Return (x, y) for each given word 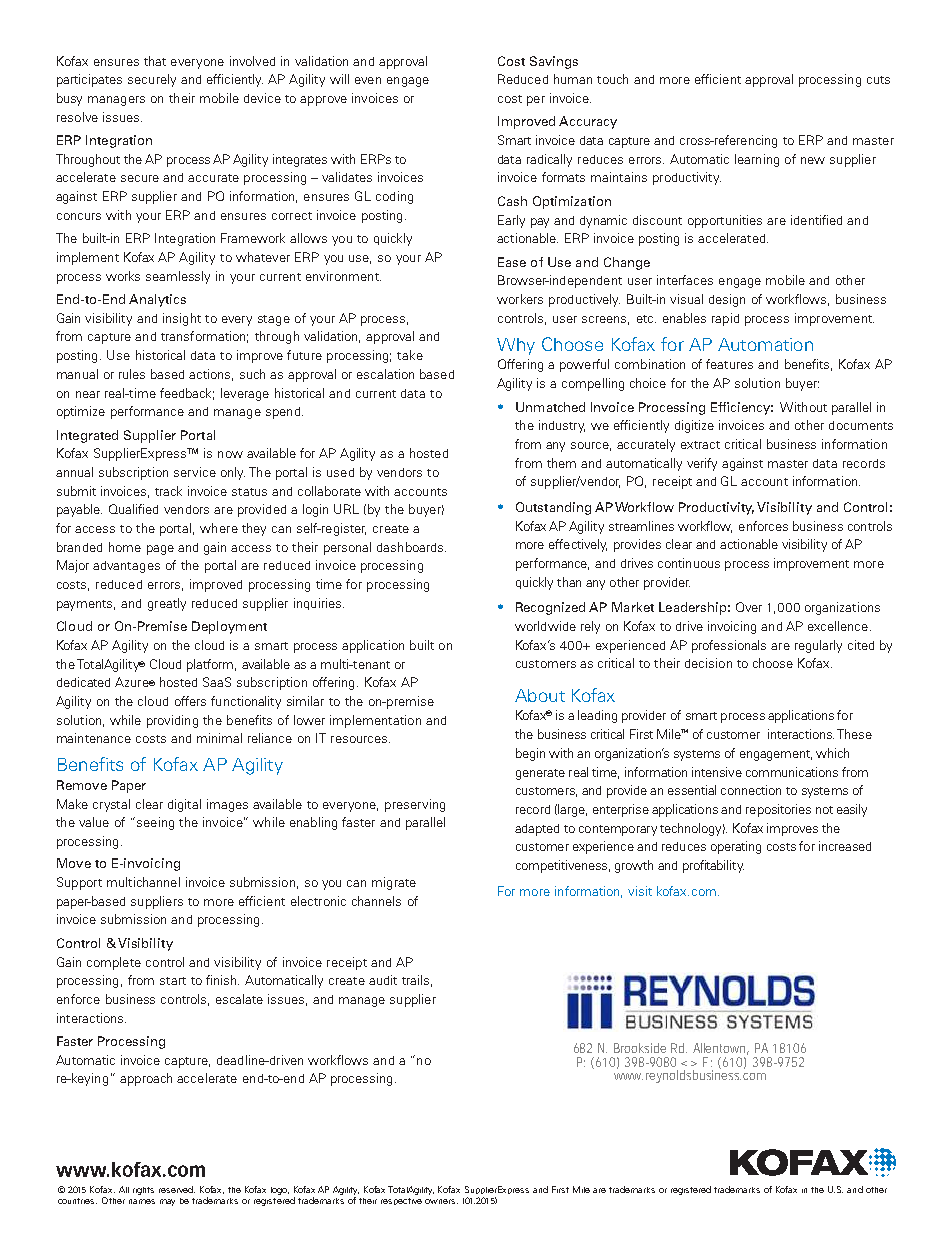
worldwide (545, 626)
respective (401, 1201)
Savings (554, 62)
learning (757, 160)
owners (441, 1201)
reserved (177, 1189)
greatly (167, 604)
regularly (818, 646)
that (155, 61)
